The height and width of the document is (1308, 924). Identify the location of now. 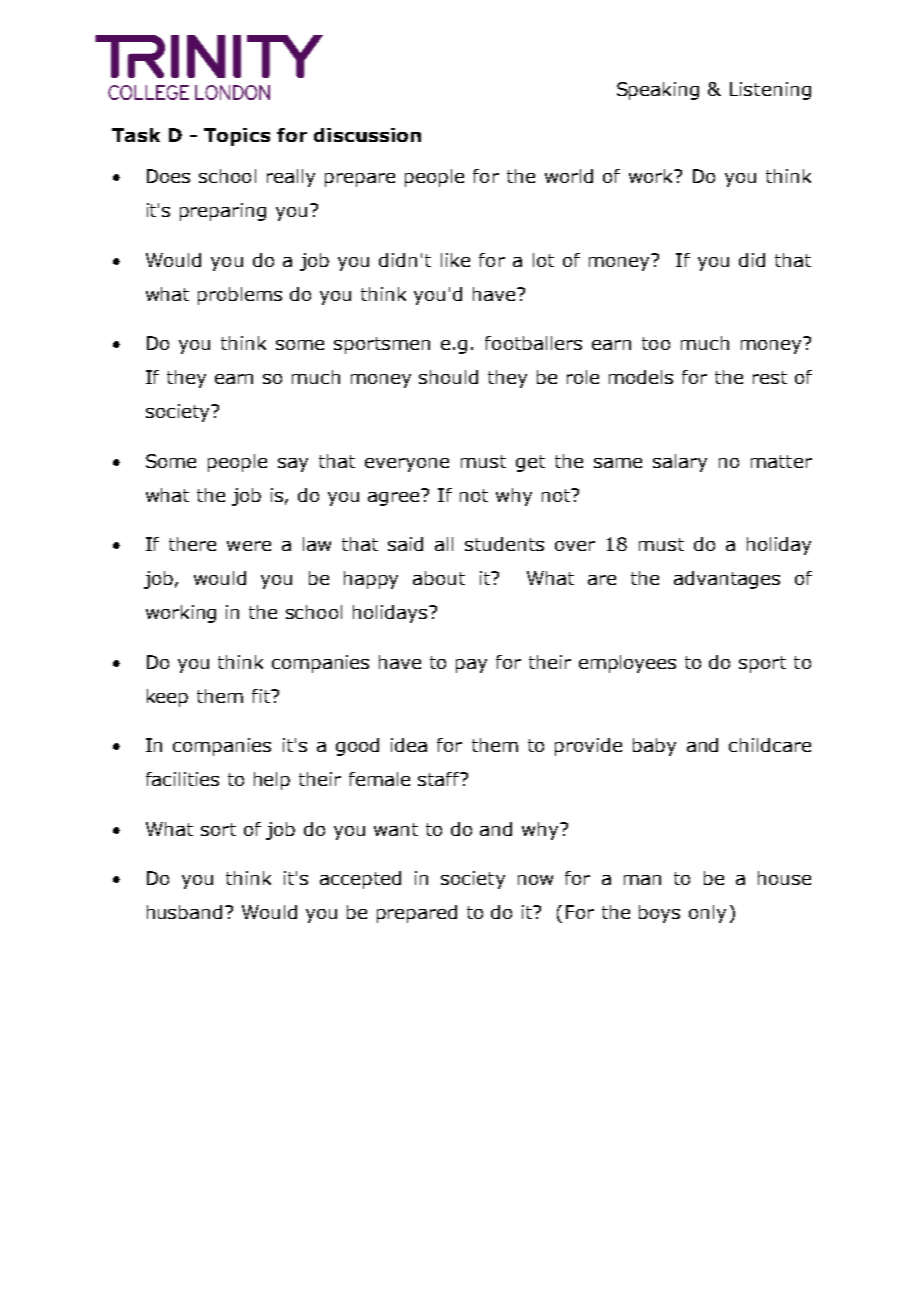
(535, 880).
